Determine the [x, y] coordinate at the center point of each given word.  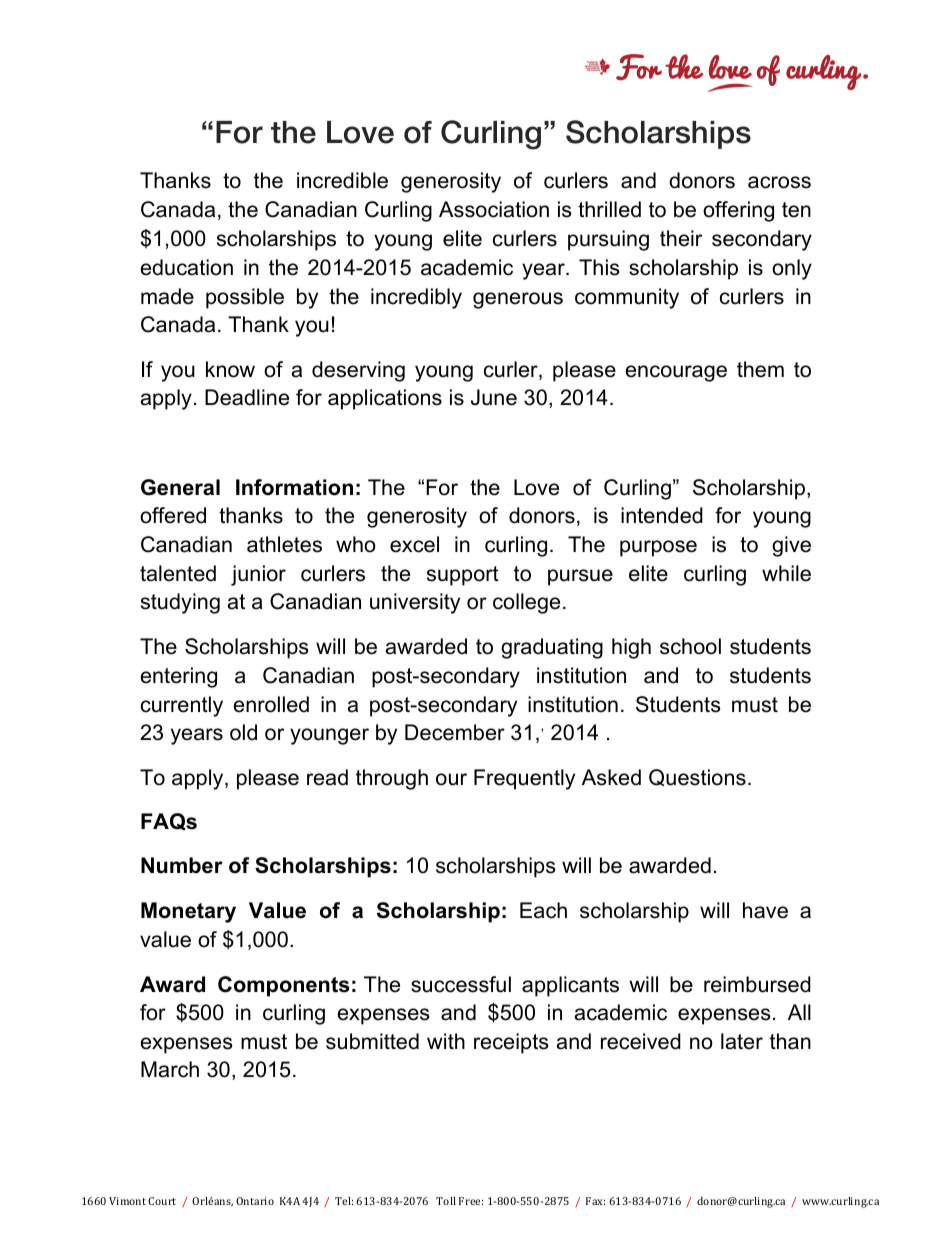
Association [494, 209]
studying [180, 603]
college [526, 603]
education [187, 267]
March [170, 1069]
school [690, 646]
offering [738, 211]
